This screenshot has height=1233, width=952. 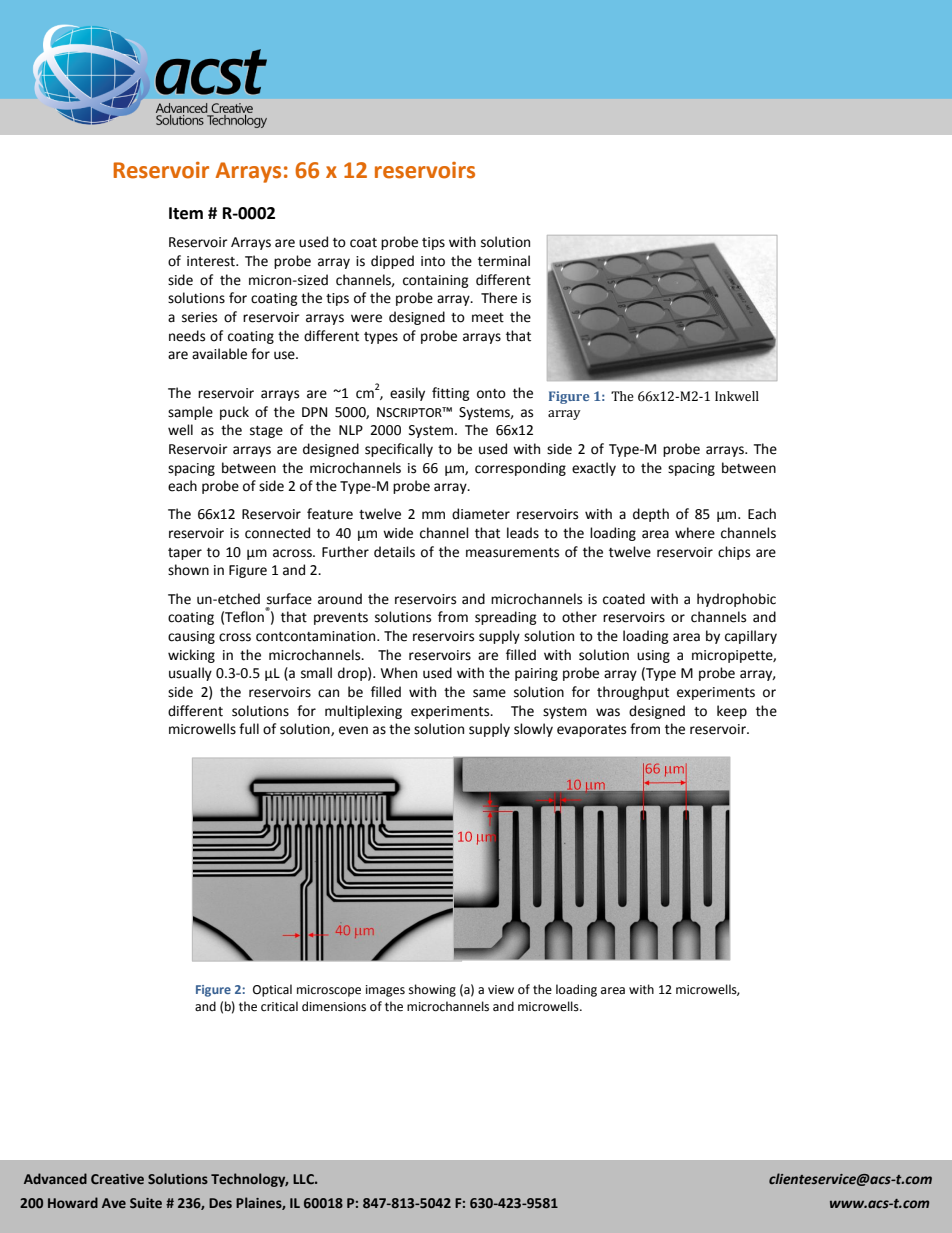 What do you see at coordinates (272, 990) in the screenshot?
I see `Optical` at bounding box center [272, 990].
